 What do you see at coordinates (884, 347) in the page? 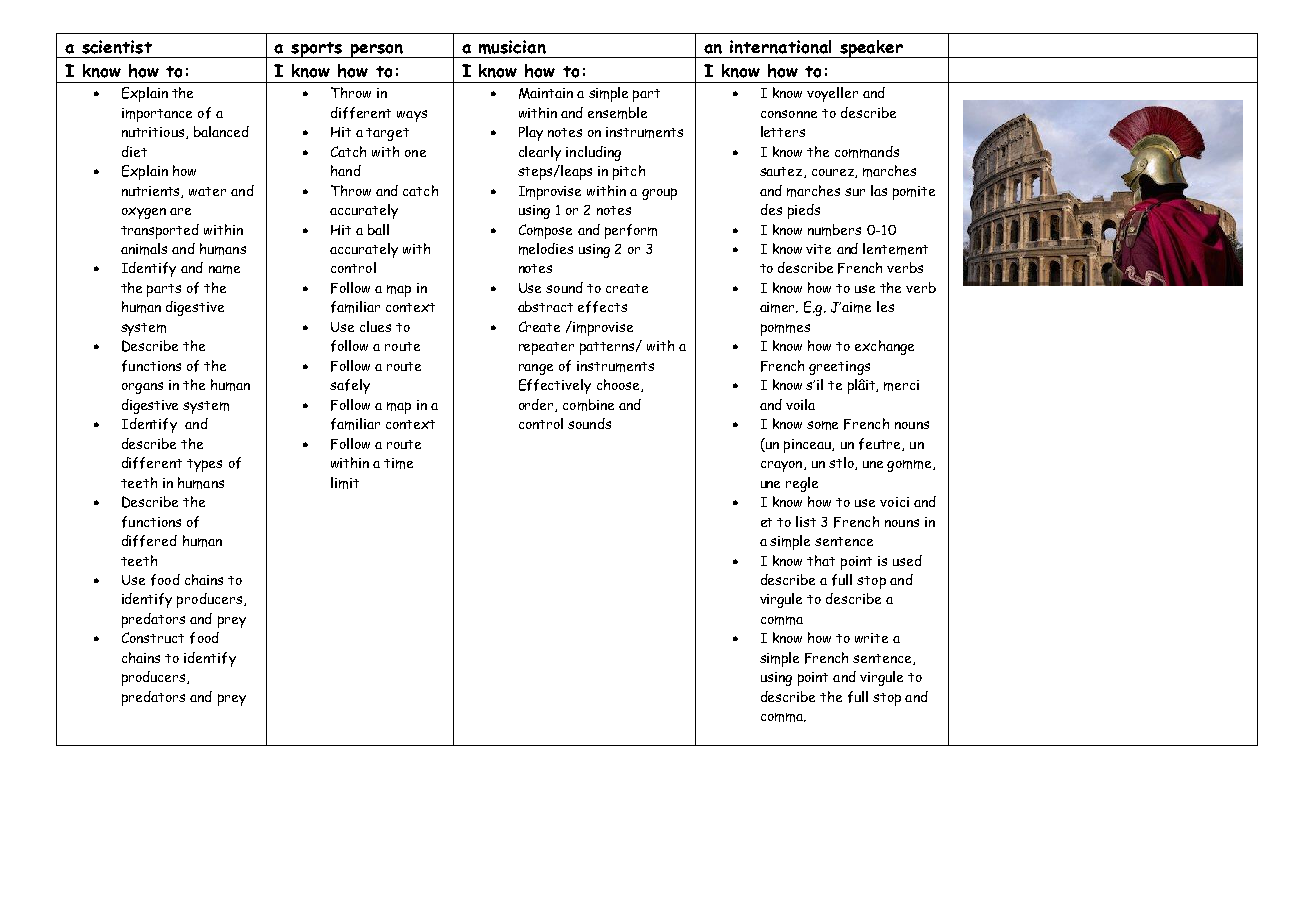
I see `exchange` at bounding box center [884, 347].
